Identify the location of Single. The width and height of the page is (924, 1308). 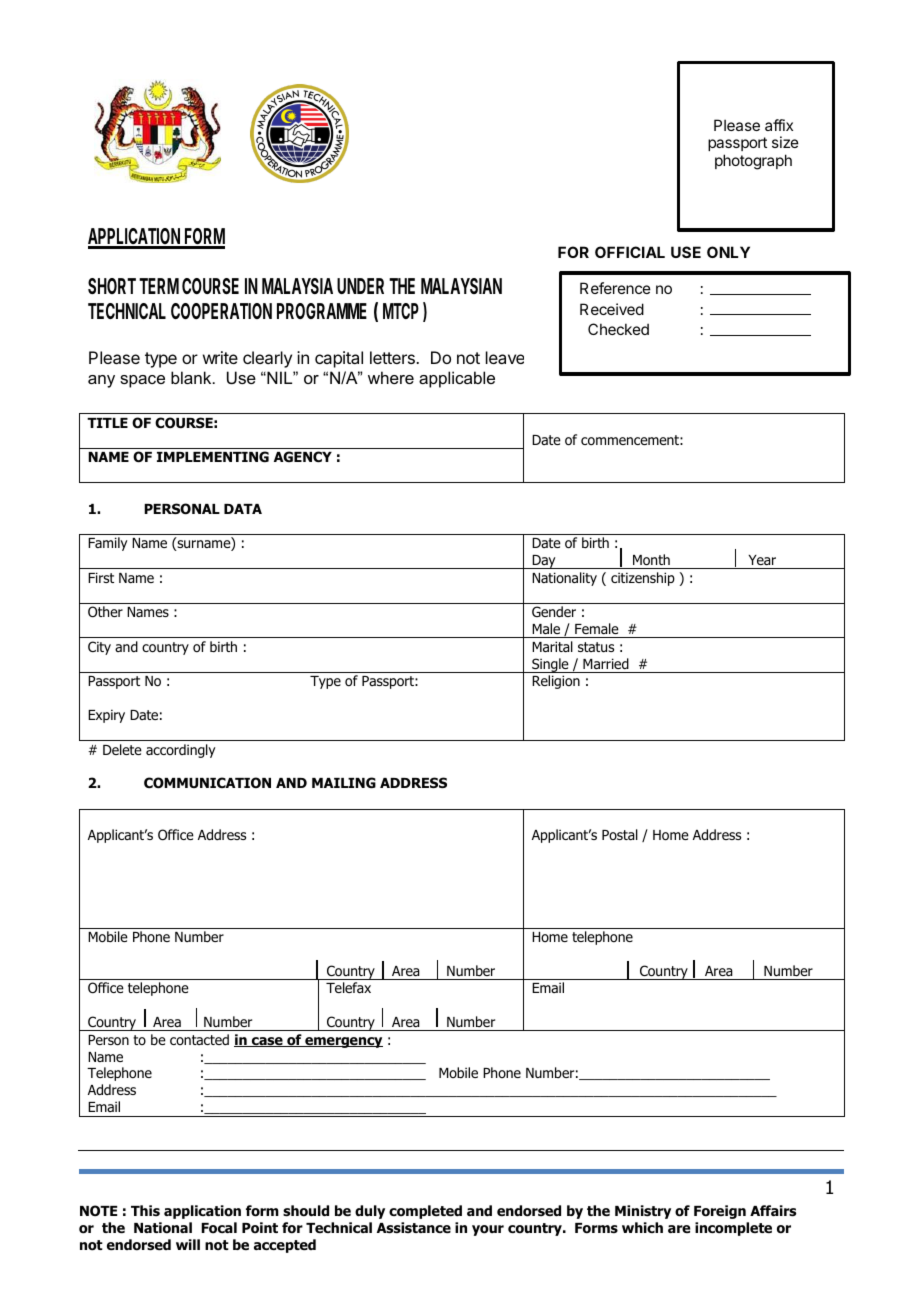
(550, 665).
